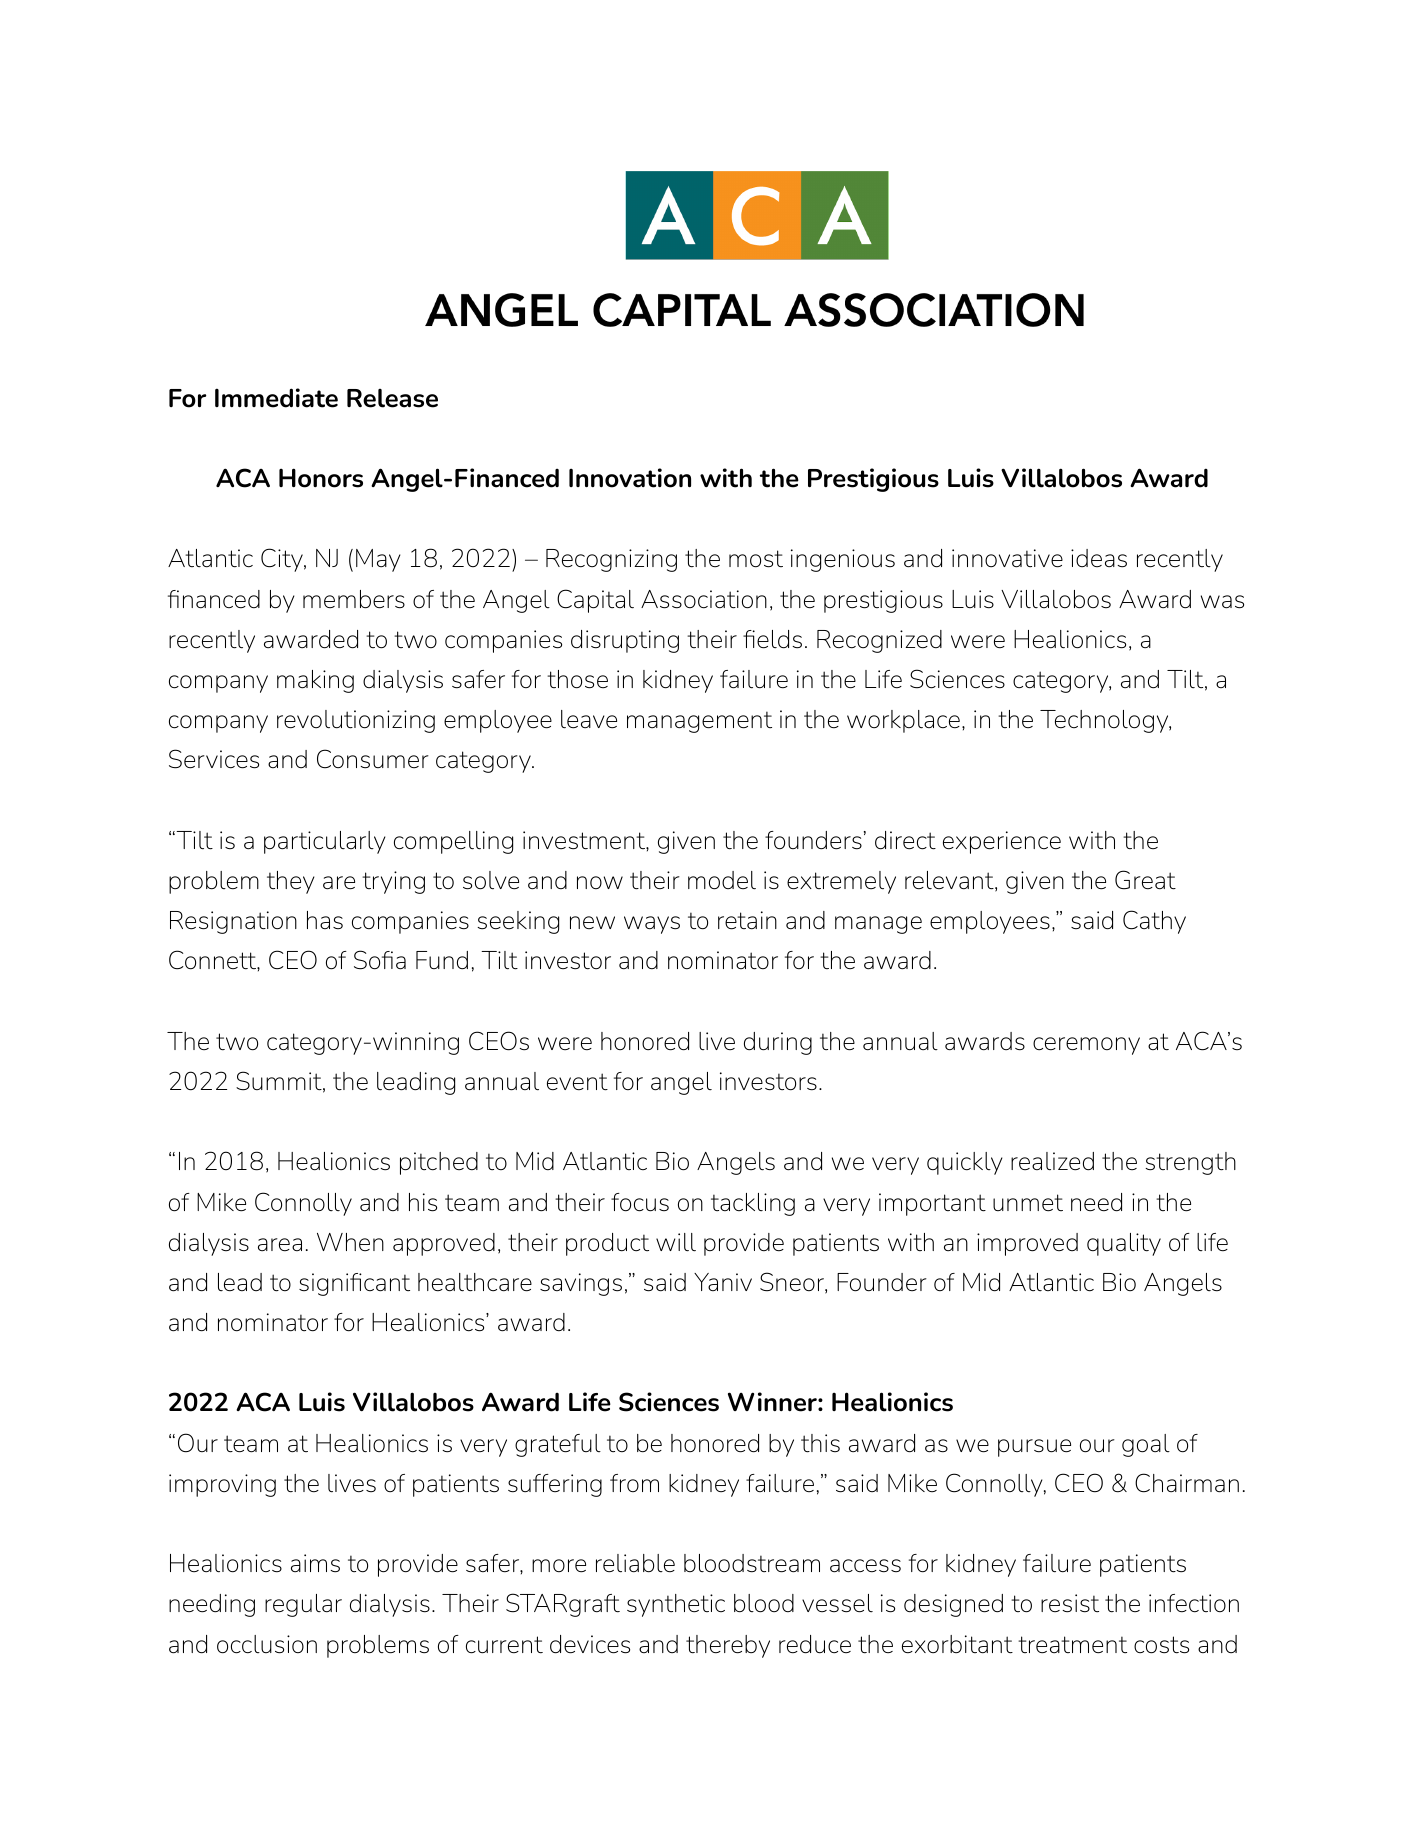 The height and width of the screenshot is (1845, 1425). What do you see at coordinates (303, 1605) in the screenshot?
I see `regular` at bounding box center [303, 1605].
